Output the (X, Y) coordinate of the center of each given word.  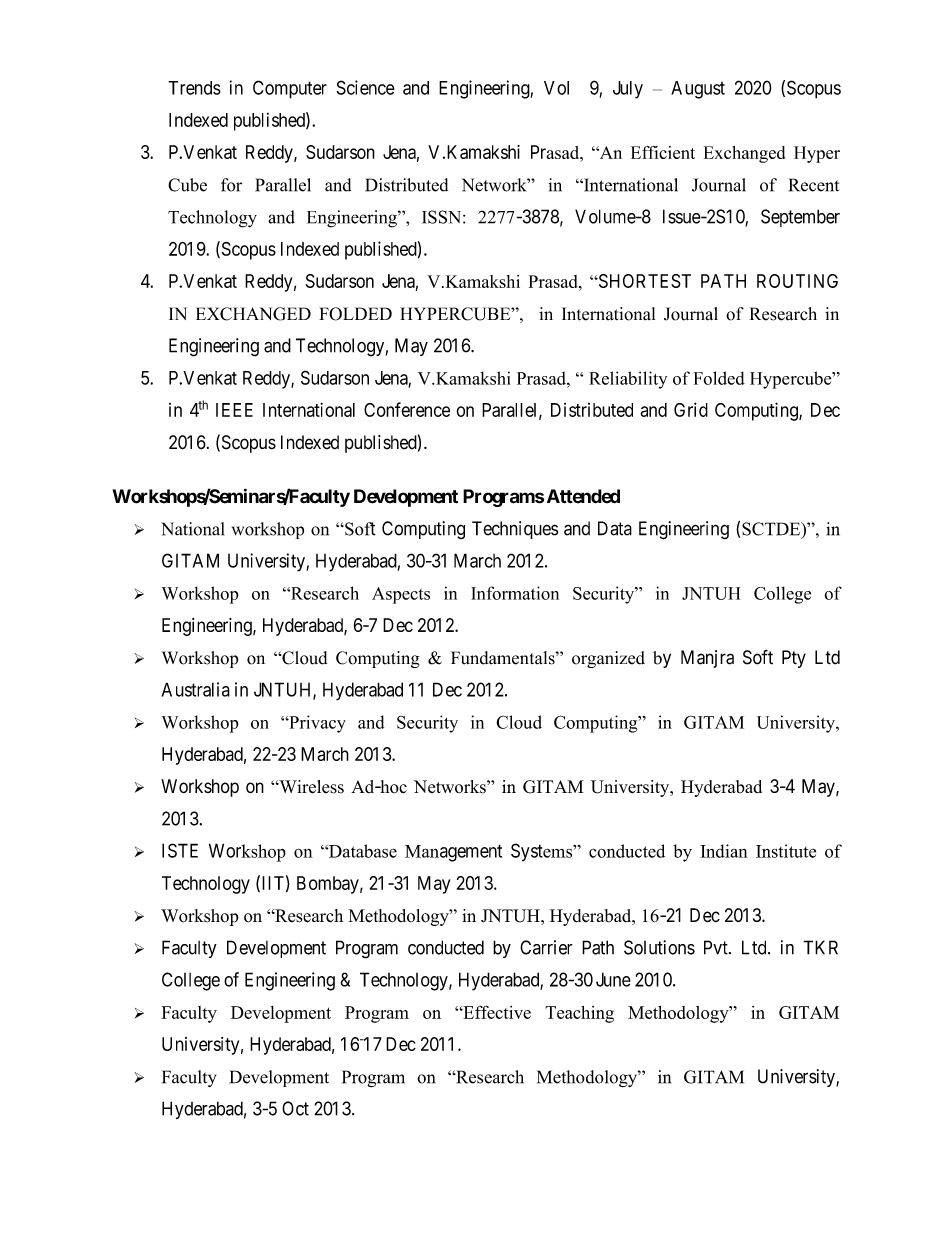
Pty (794, 659)
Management (453, 853)
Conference (407, 409)
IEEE (234, 410)
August (698, 90)
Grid (691, 409)
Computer (290, 89)
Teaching (579, 1014)
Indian (724, 851)
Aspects (401, 595)
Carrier (546, 947)
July (628, 90)
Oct (295, 1108)
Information (515, 593)
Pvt (717, 947)
